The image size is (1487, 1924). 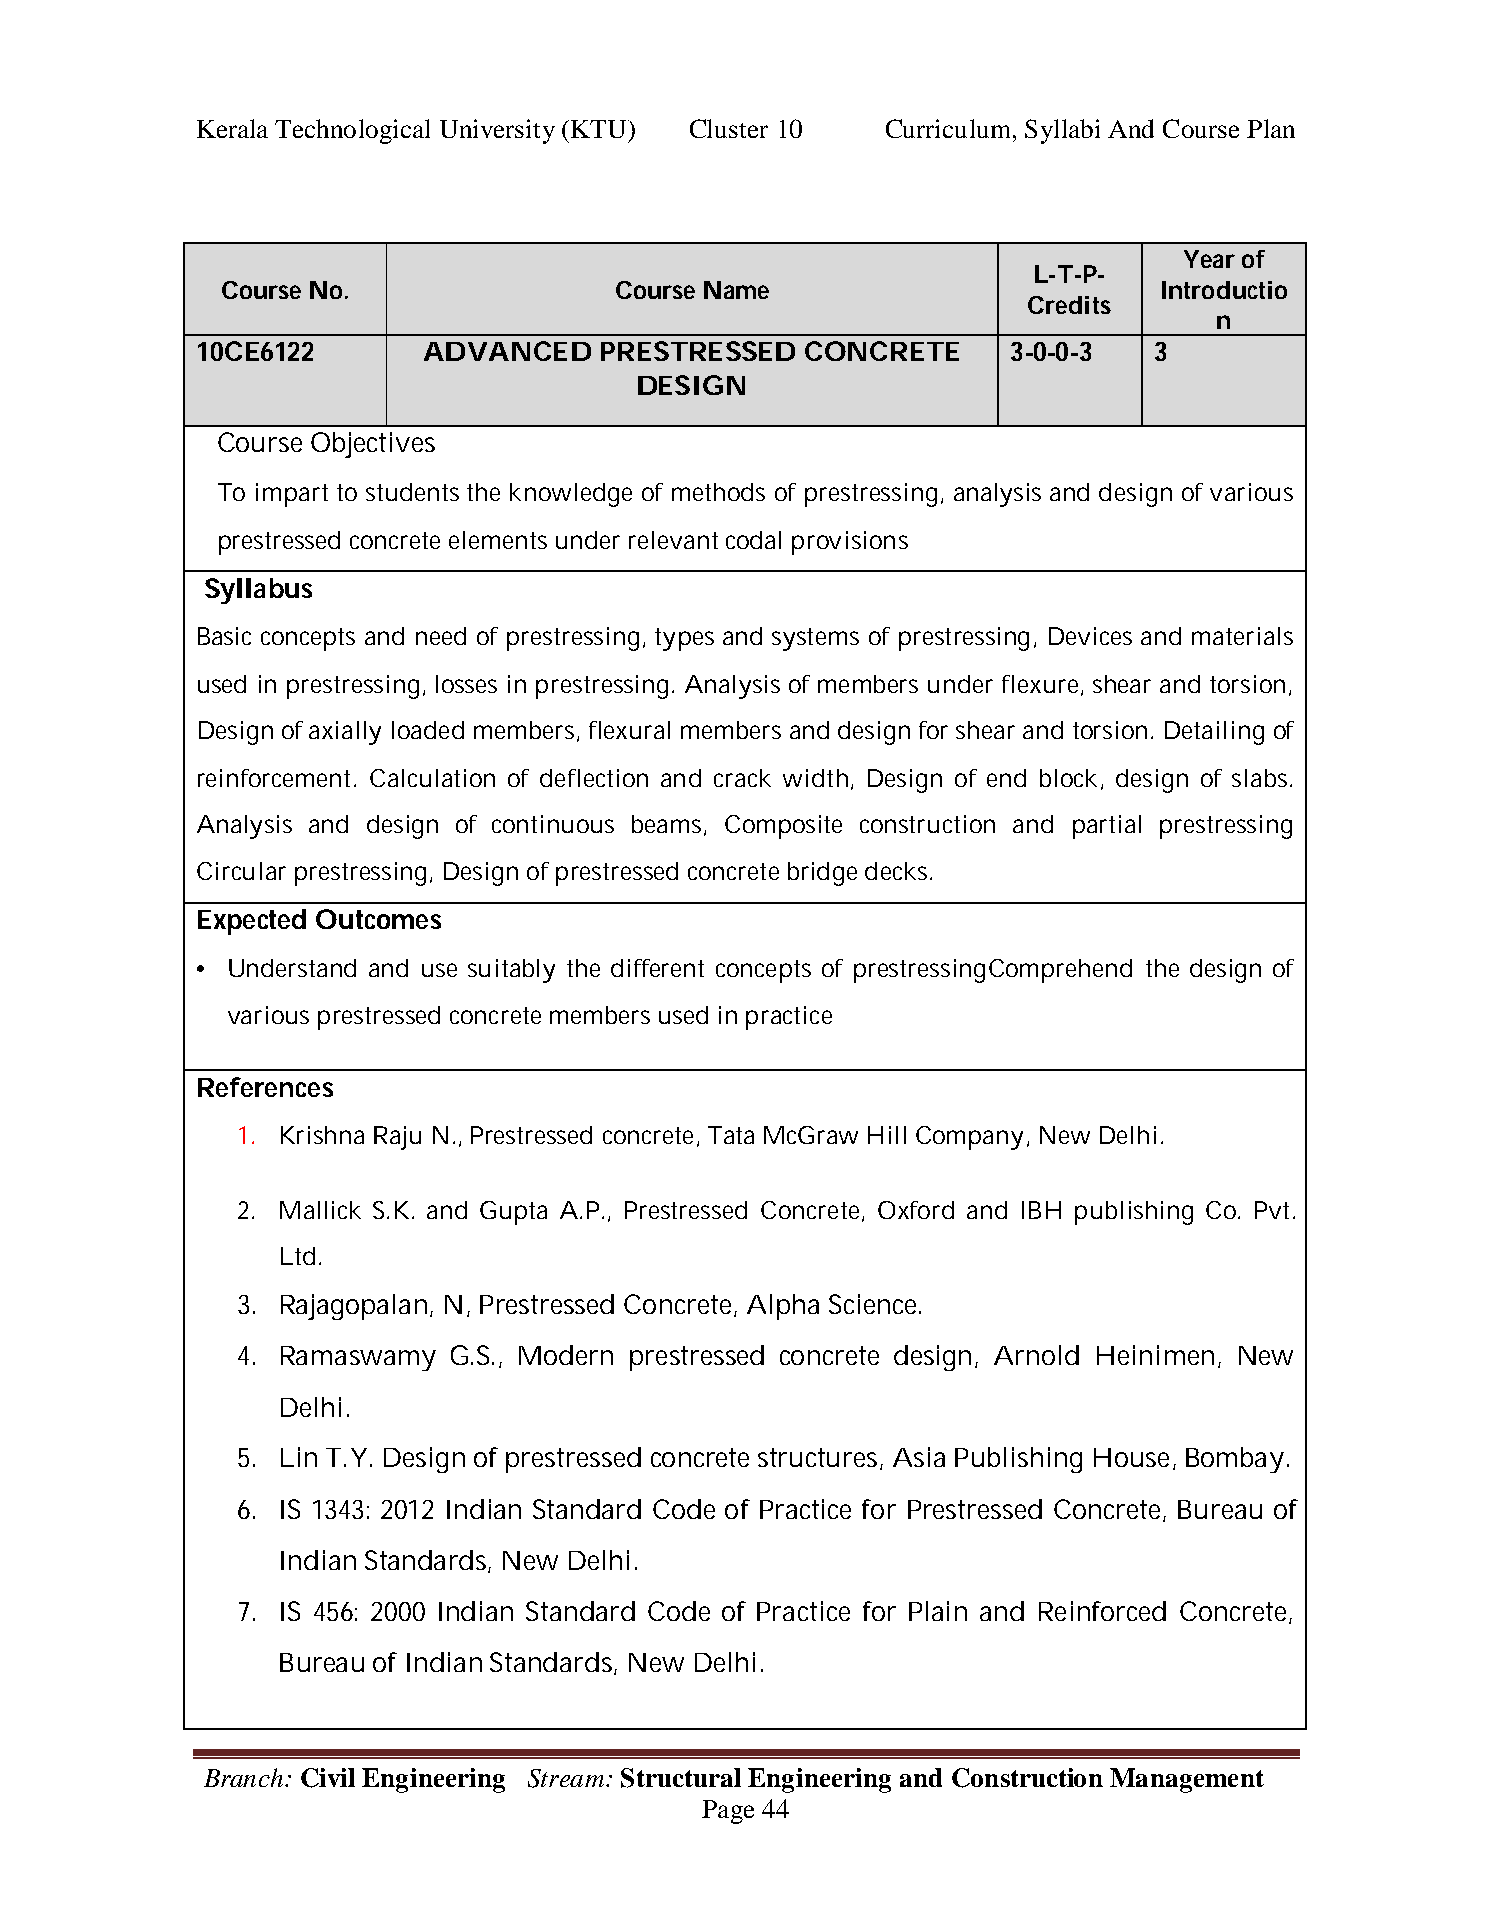 What do you see at coordinates (358, 1358) in the screenshot?
I see `Ramaswamy` at bounding box center [358, 1358].
